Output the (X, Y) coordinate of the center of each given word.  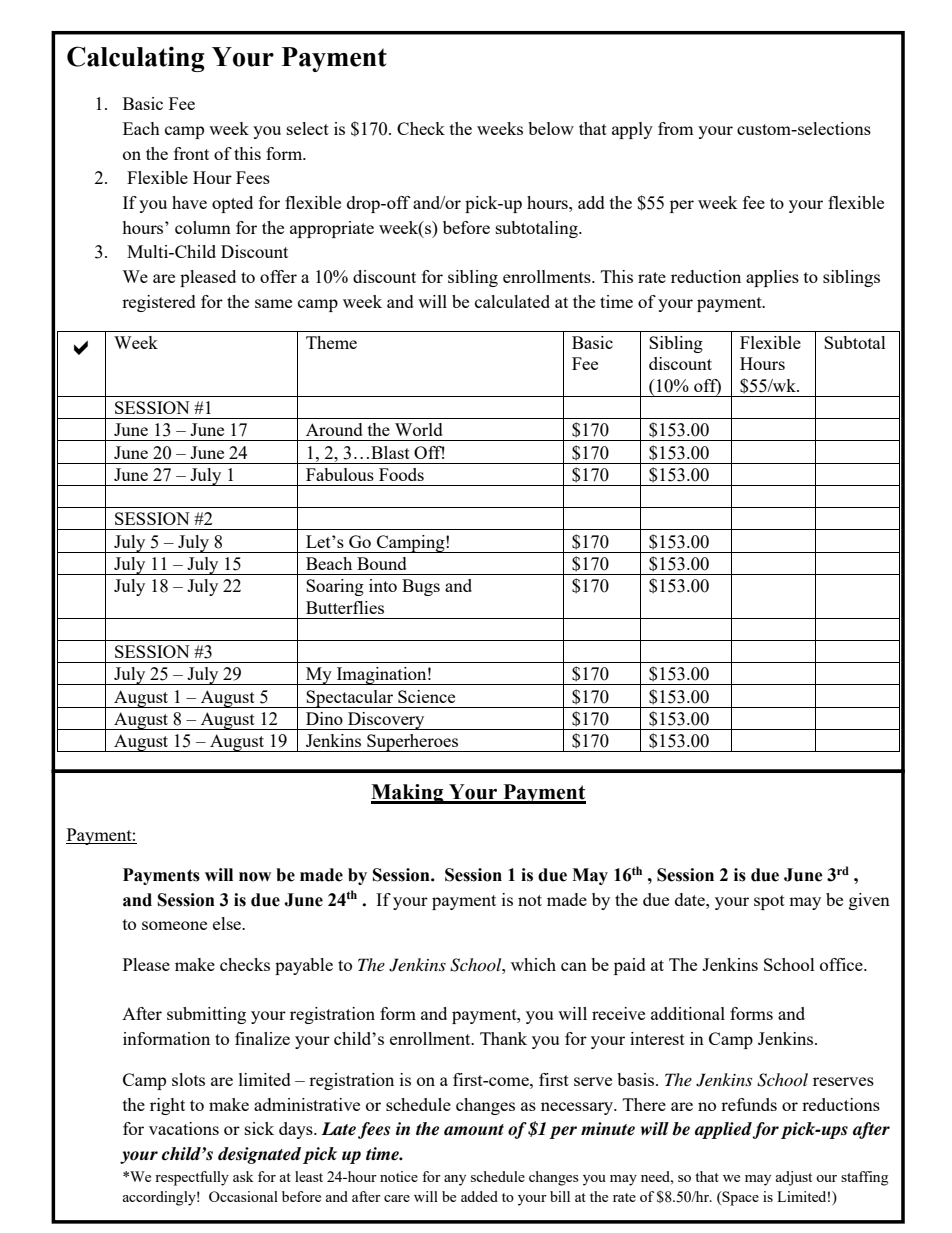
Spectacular (350, 699)
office (842, 964)
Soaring (335, 587)
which (533, 964)
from (676, 128)
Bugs (421, 587)
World (419, 429)
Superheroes (413, 743)
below (551, 128)
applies (772, 278)
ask (243, 1176)
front (191, 153)
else (228, 923)
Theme (331, 342)
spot (769, 902)
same (273, 303)
